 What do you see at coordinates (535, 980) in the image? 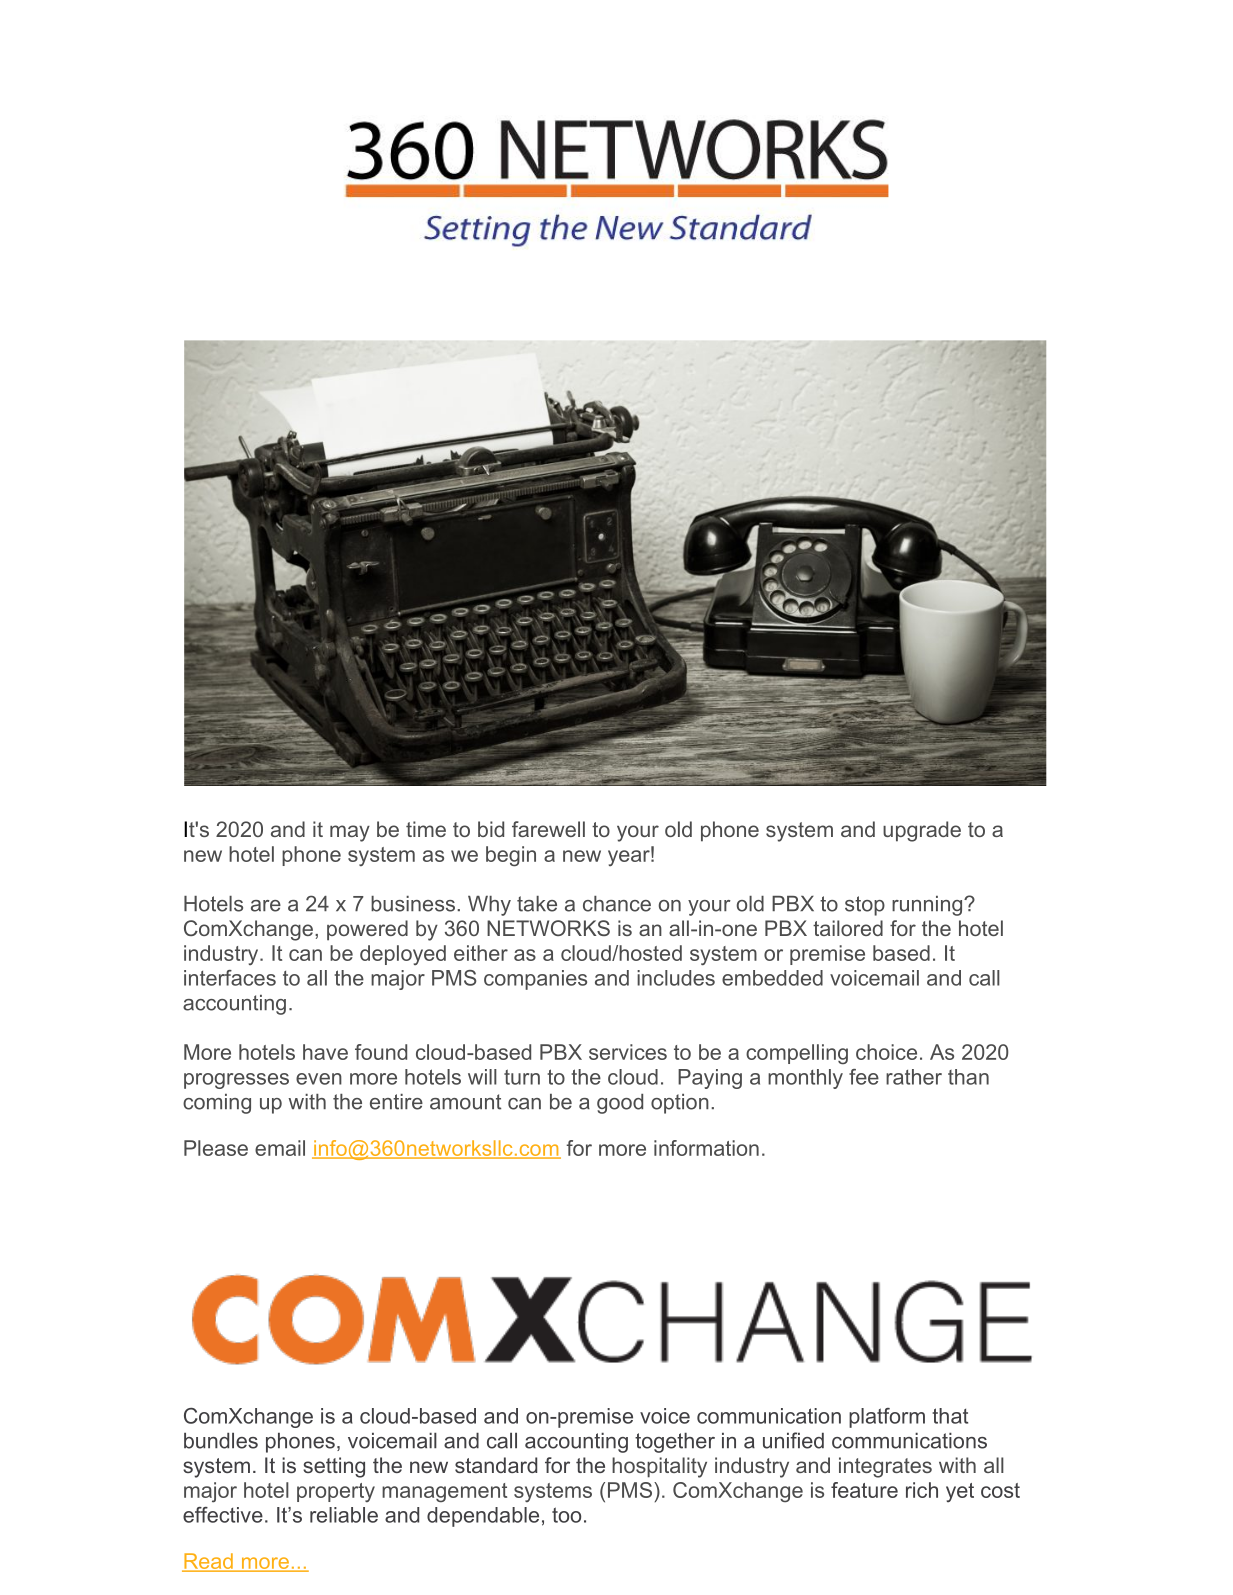
I see `companies` at bounding box center [535, 980].
